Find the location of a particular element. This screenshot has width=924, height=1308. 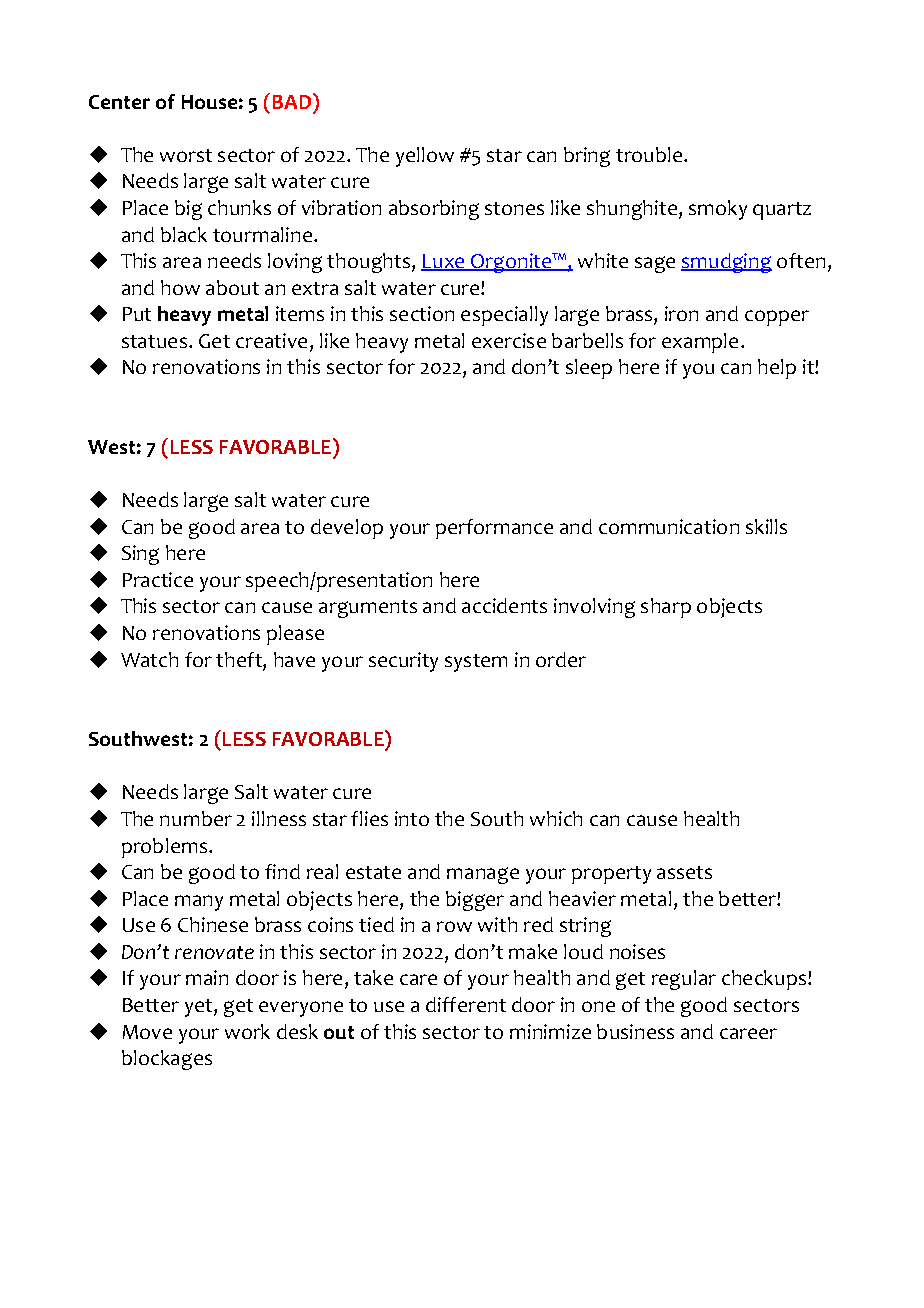

yellow is located at coordinates (425, 157).
